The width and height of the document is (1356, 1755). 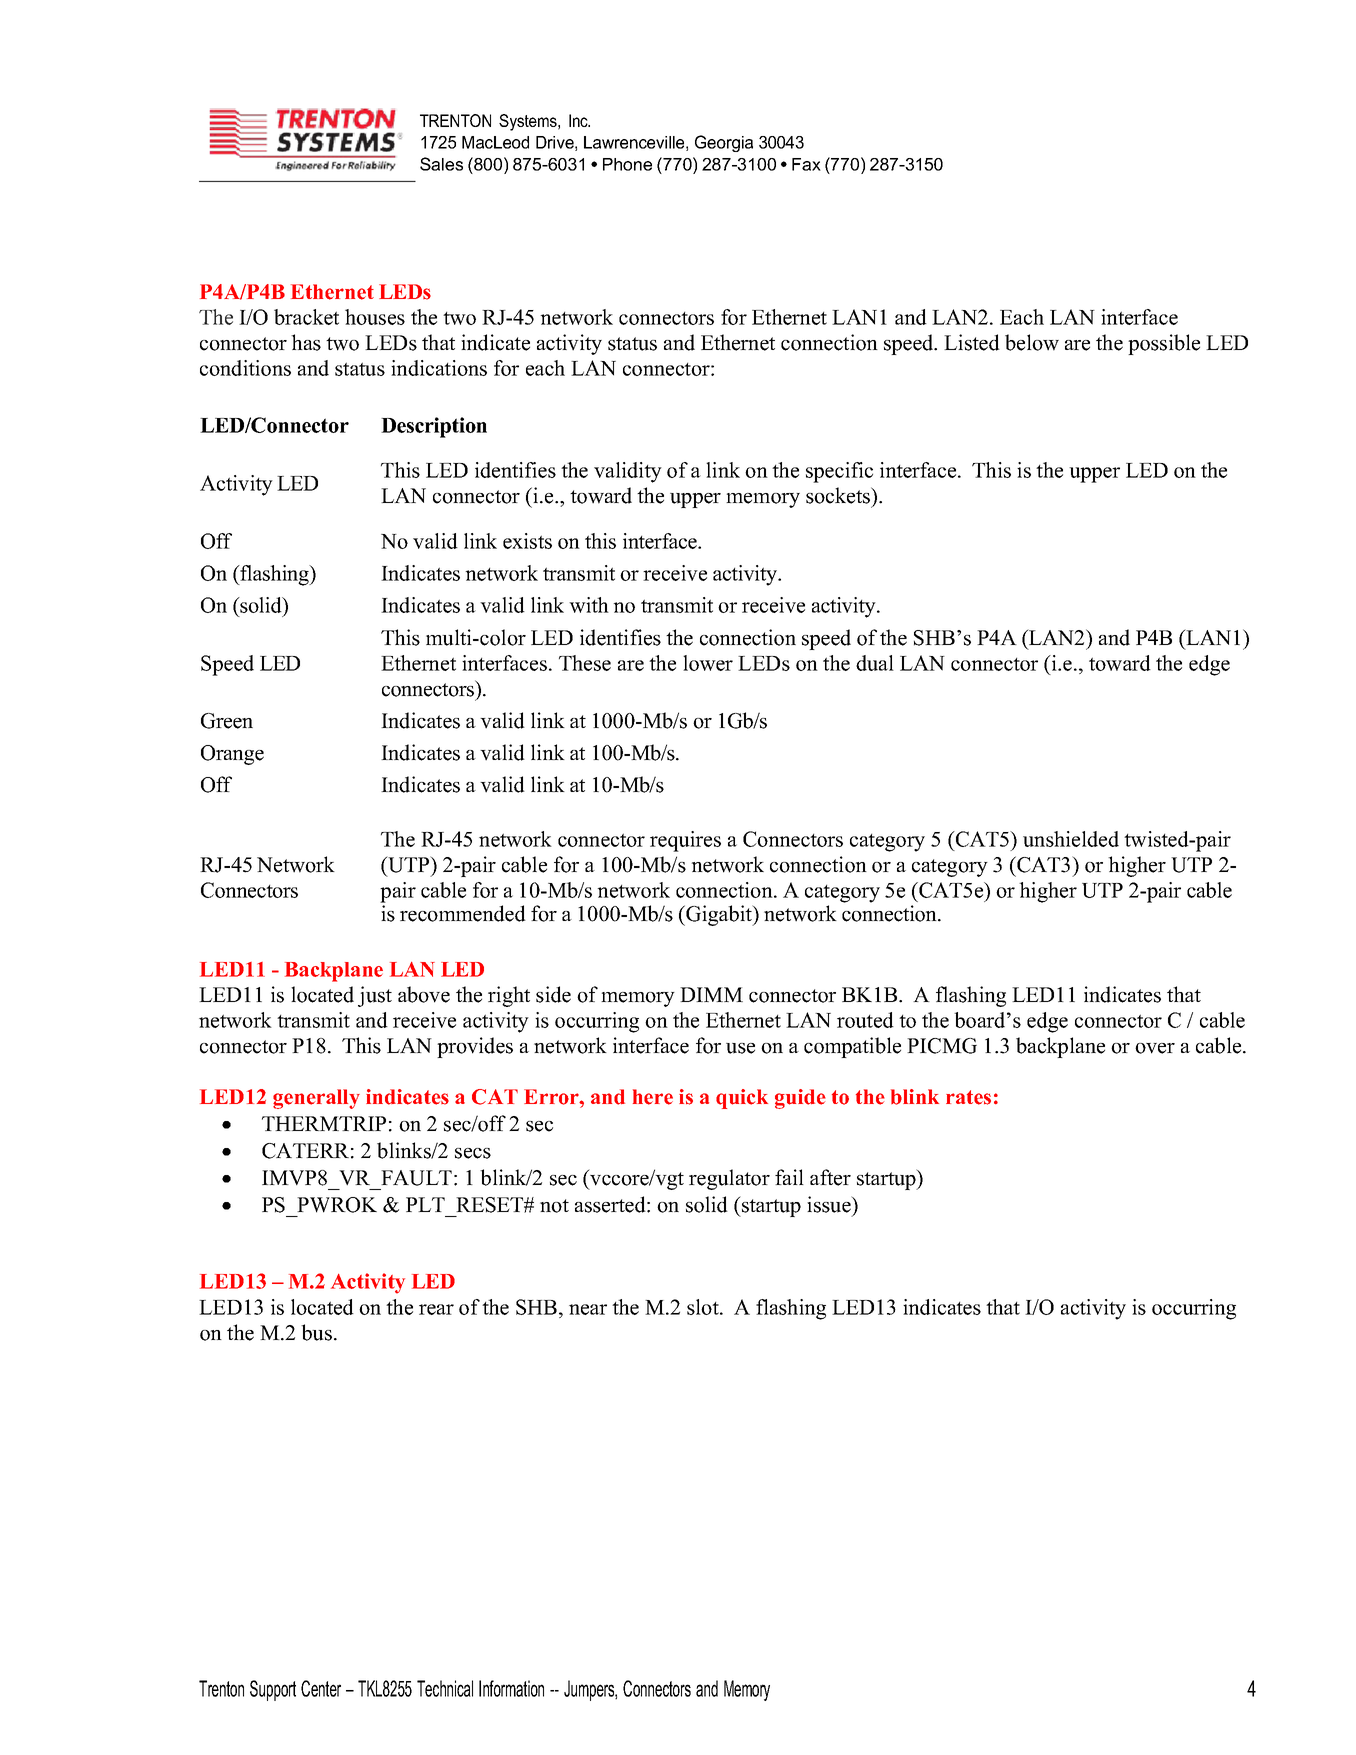 I want to click on Listed, so click(x=972, y=342).
